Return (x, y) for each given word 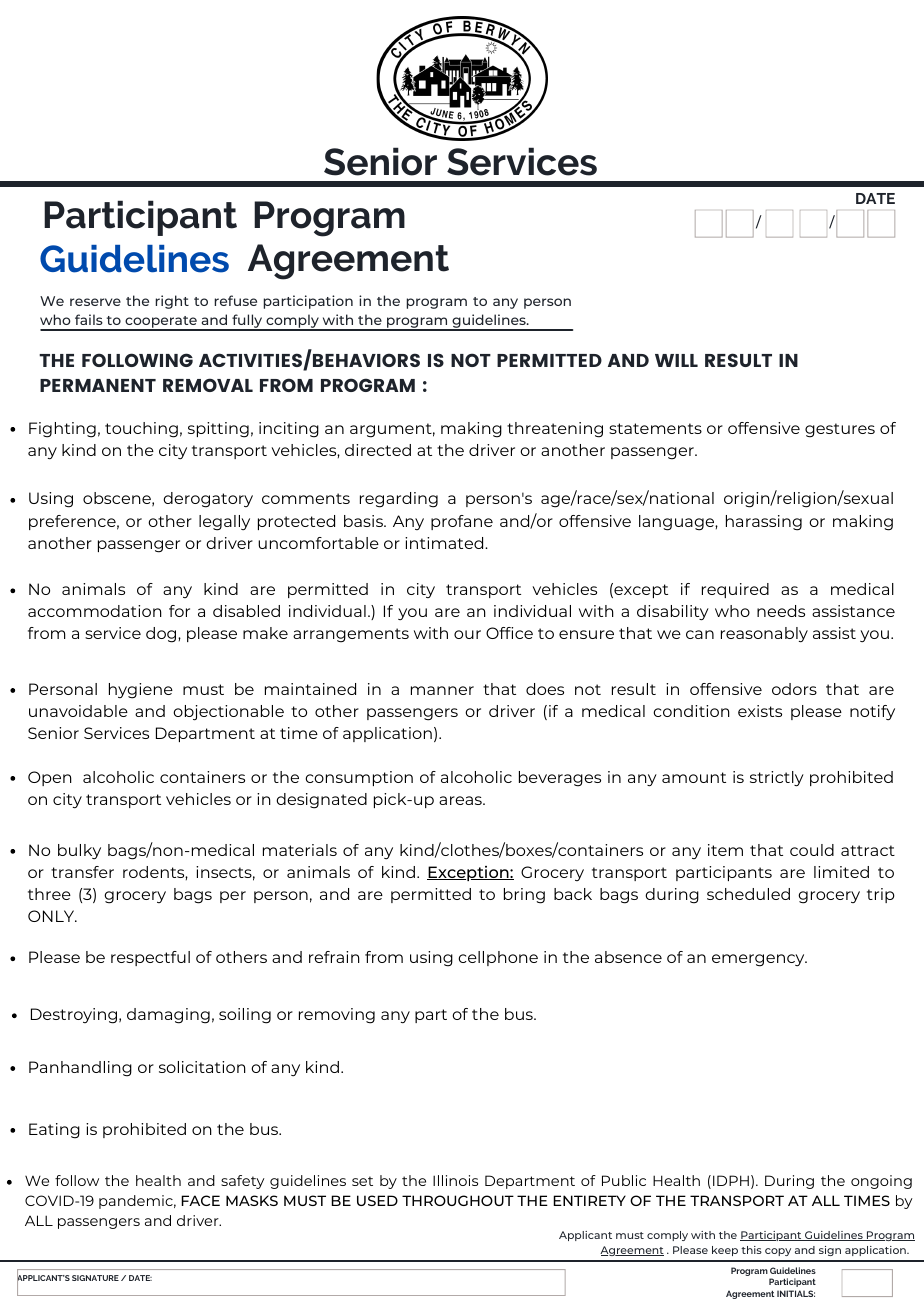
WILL (676, 360)
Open (50, 778)
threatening (555, 430)
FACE (200, 1200)
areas (461, 800)
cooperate (161, 323)
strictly (777, 779)
